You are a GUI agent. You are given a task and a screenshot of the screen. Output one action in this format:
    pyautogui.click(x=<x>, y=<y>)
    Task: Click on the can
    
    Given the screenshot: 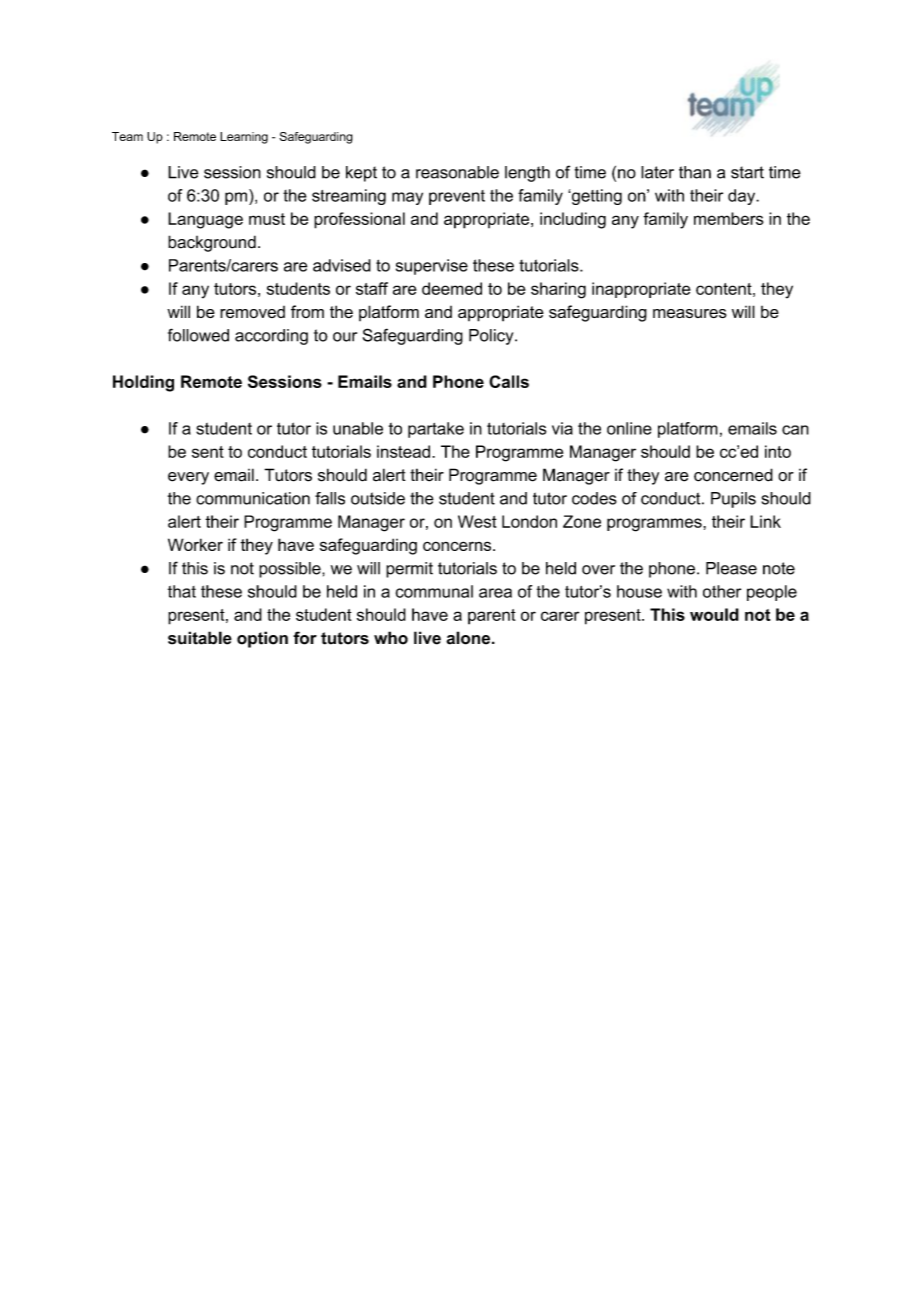 What is the action you would take?
    pyautogui.click(x=795, y=430)
